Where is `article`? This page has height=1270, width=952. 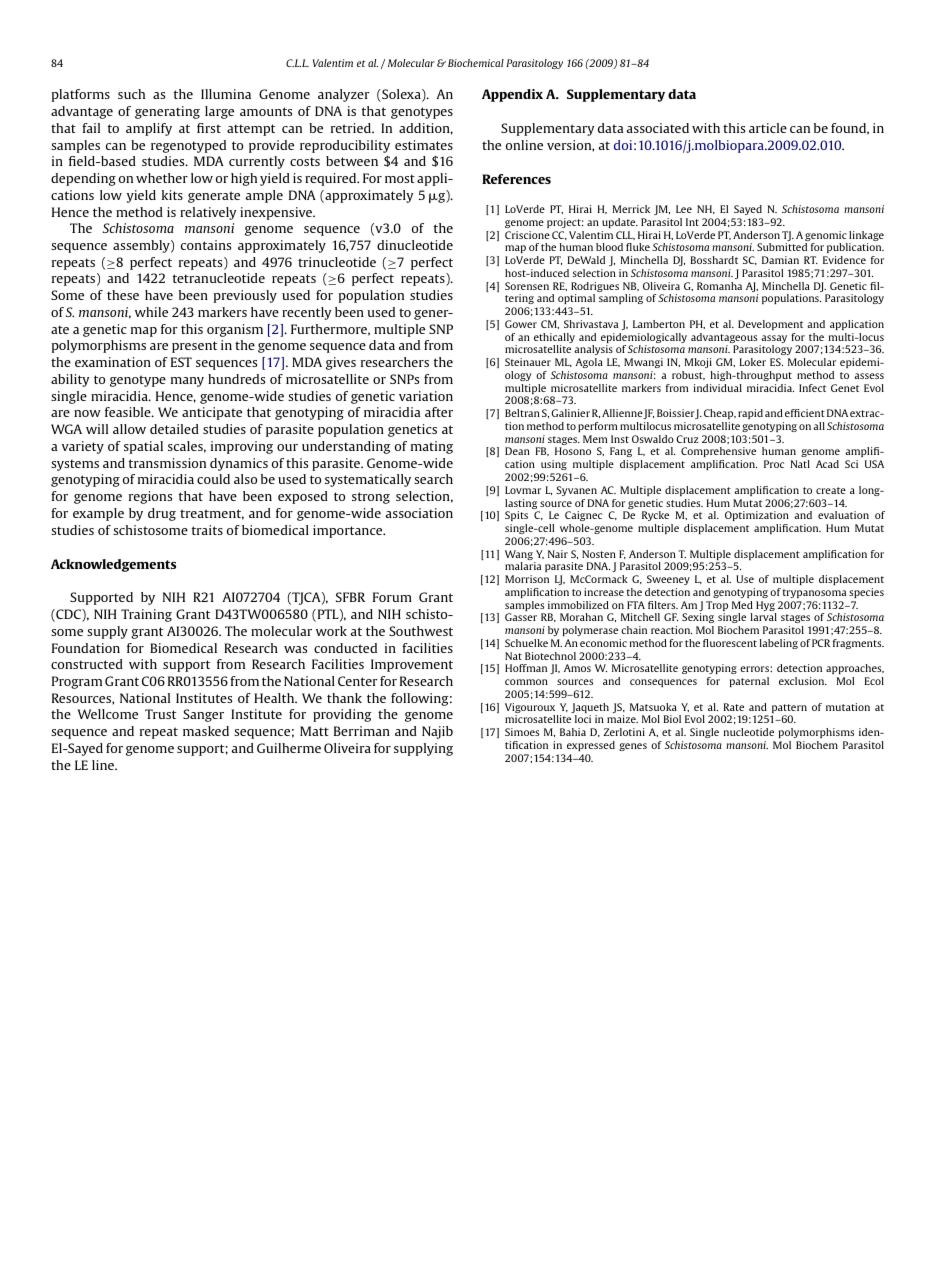 article is located at coordinates (768, 128).
